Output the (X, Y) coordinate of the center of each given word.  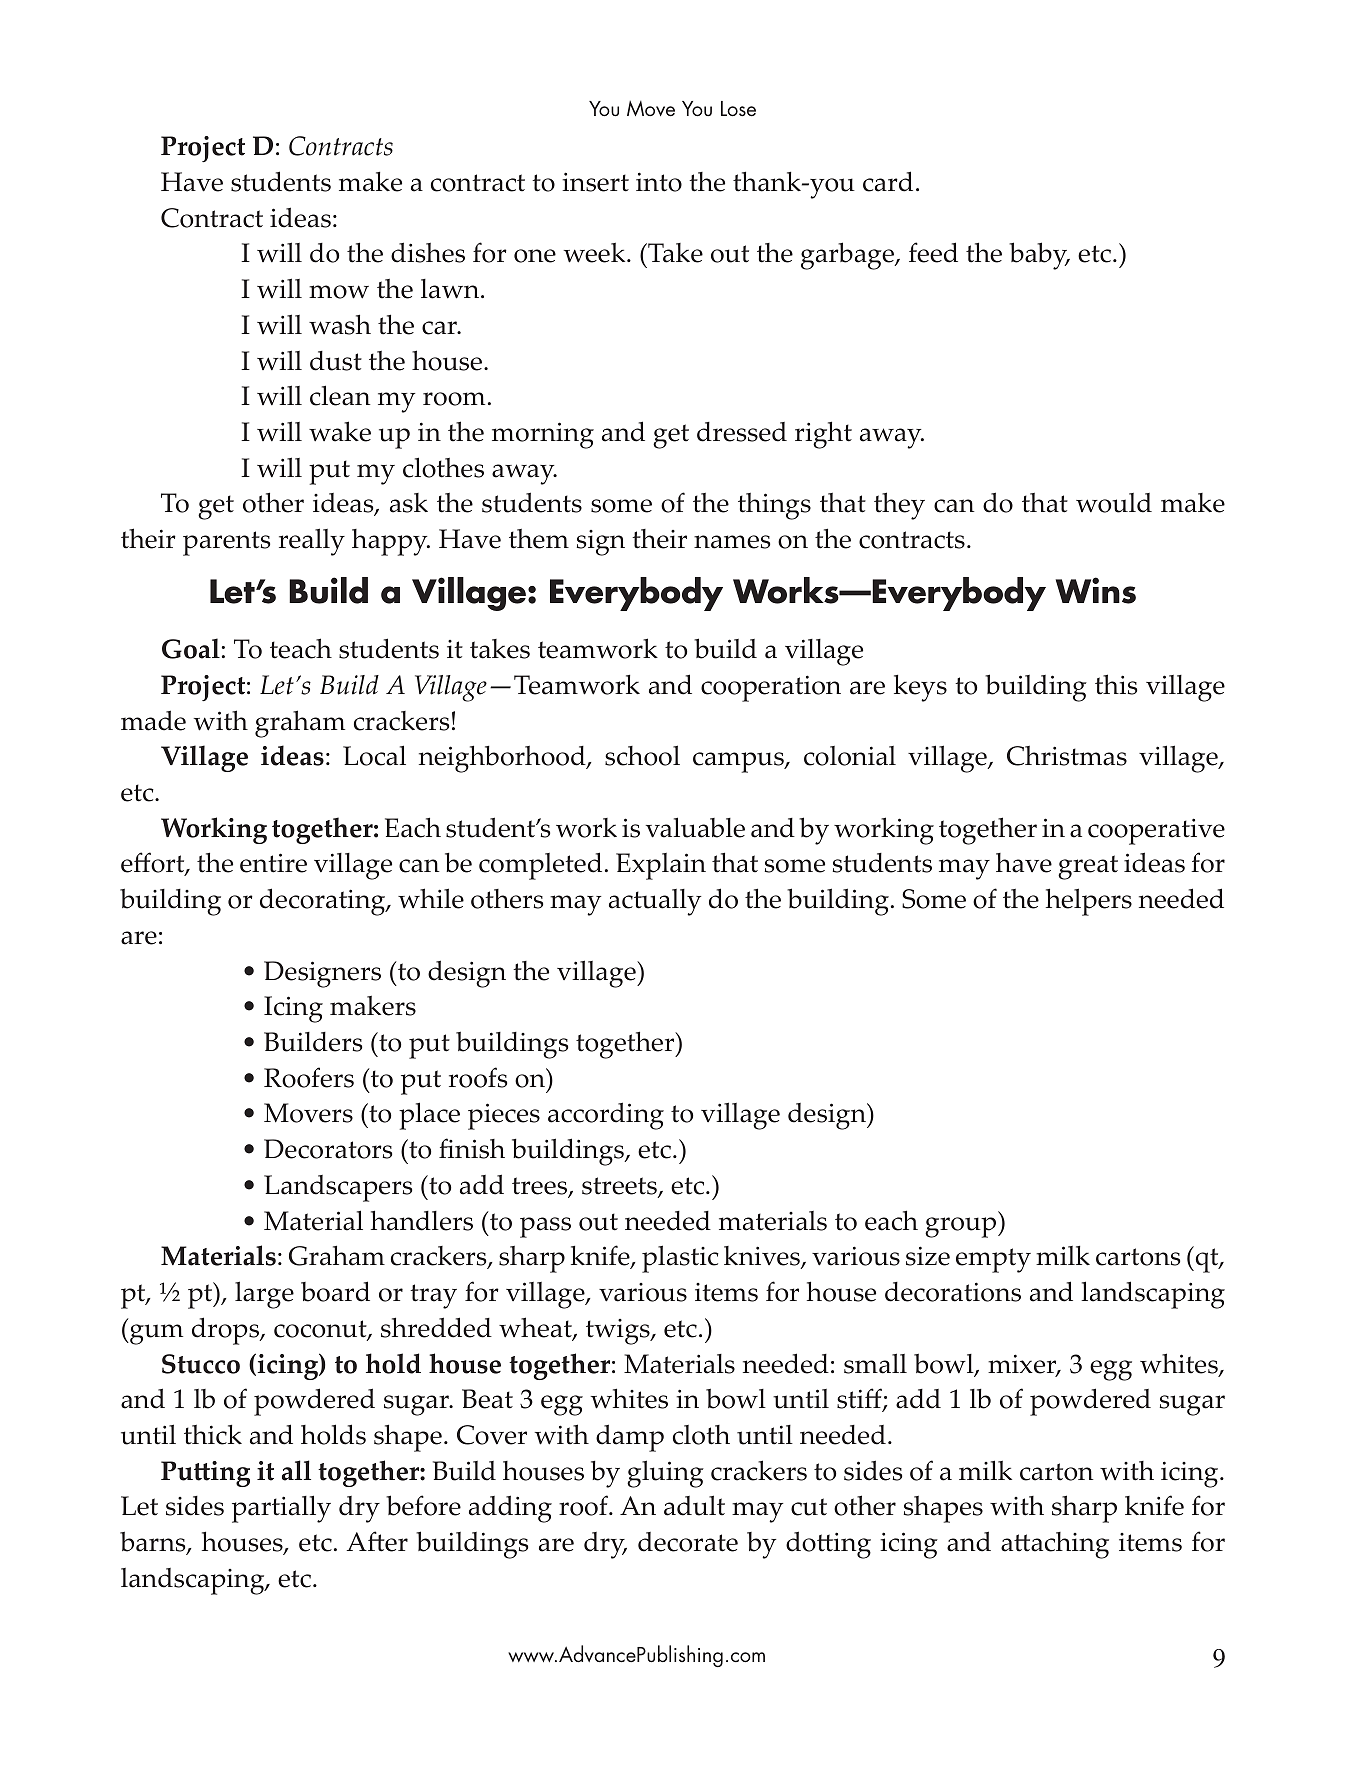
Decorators (328, 1149)
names (732, 542)
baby (1039, 256)
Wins (1096, 590)
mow (339, 292)
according (606, 1116)
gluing (665, 1474)
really (312, 542)
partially (281, 1509)
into (659, 182)
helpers (1089, 902)
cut (809, 1507)
